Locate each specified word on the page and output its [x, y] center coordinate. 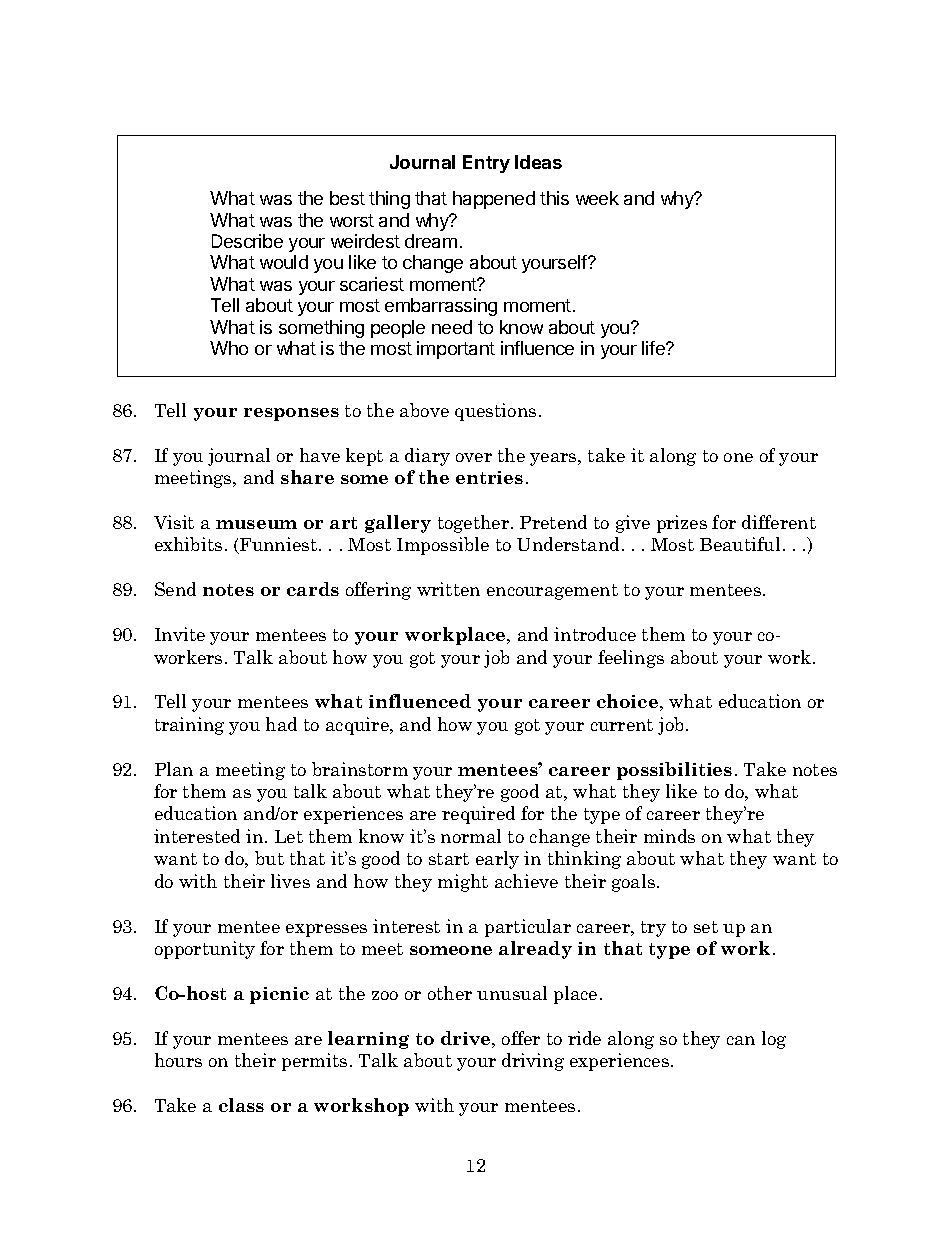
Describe [247, 241]
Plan [174, 769]
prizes [682, 524]
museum [256, 524]
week [597, 198]
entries [489, 477]
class [241, 1105]
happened [494, 200]
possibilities [674, 771]
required [478, 815]
